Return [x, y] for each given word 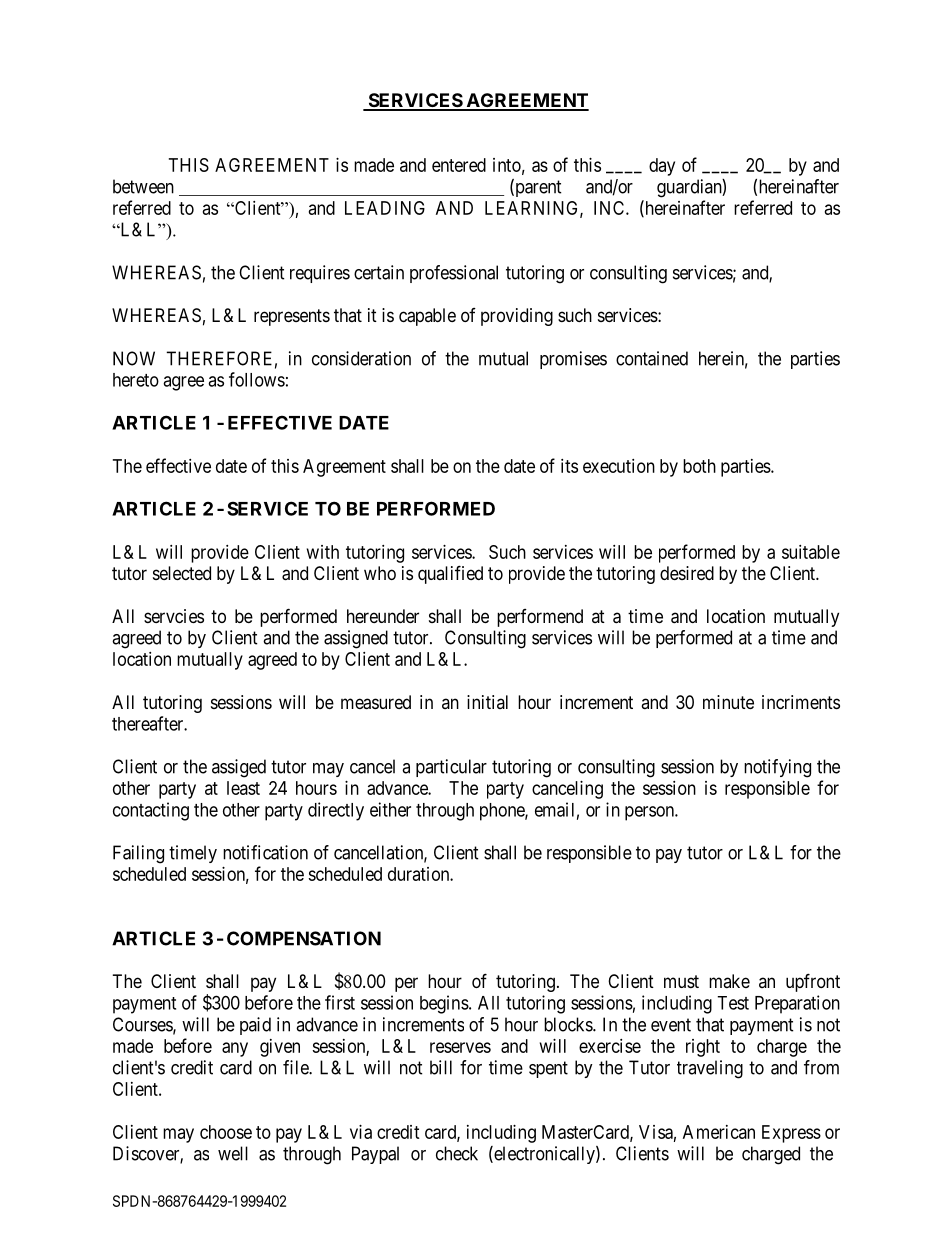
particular [451, 768]
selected [182, 573]
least [243, 788]
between [143, 186]
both [699, 466]
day [662, 167]
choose [226, 1132]
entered [459, 165]
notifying [777, 768]
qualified [450, 574]
